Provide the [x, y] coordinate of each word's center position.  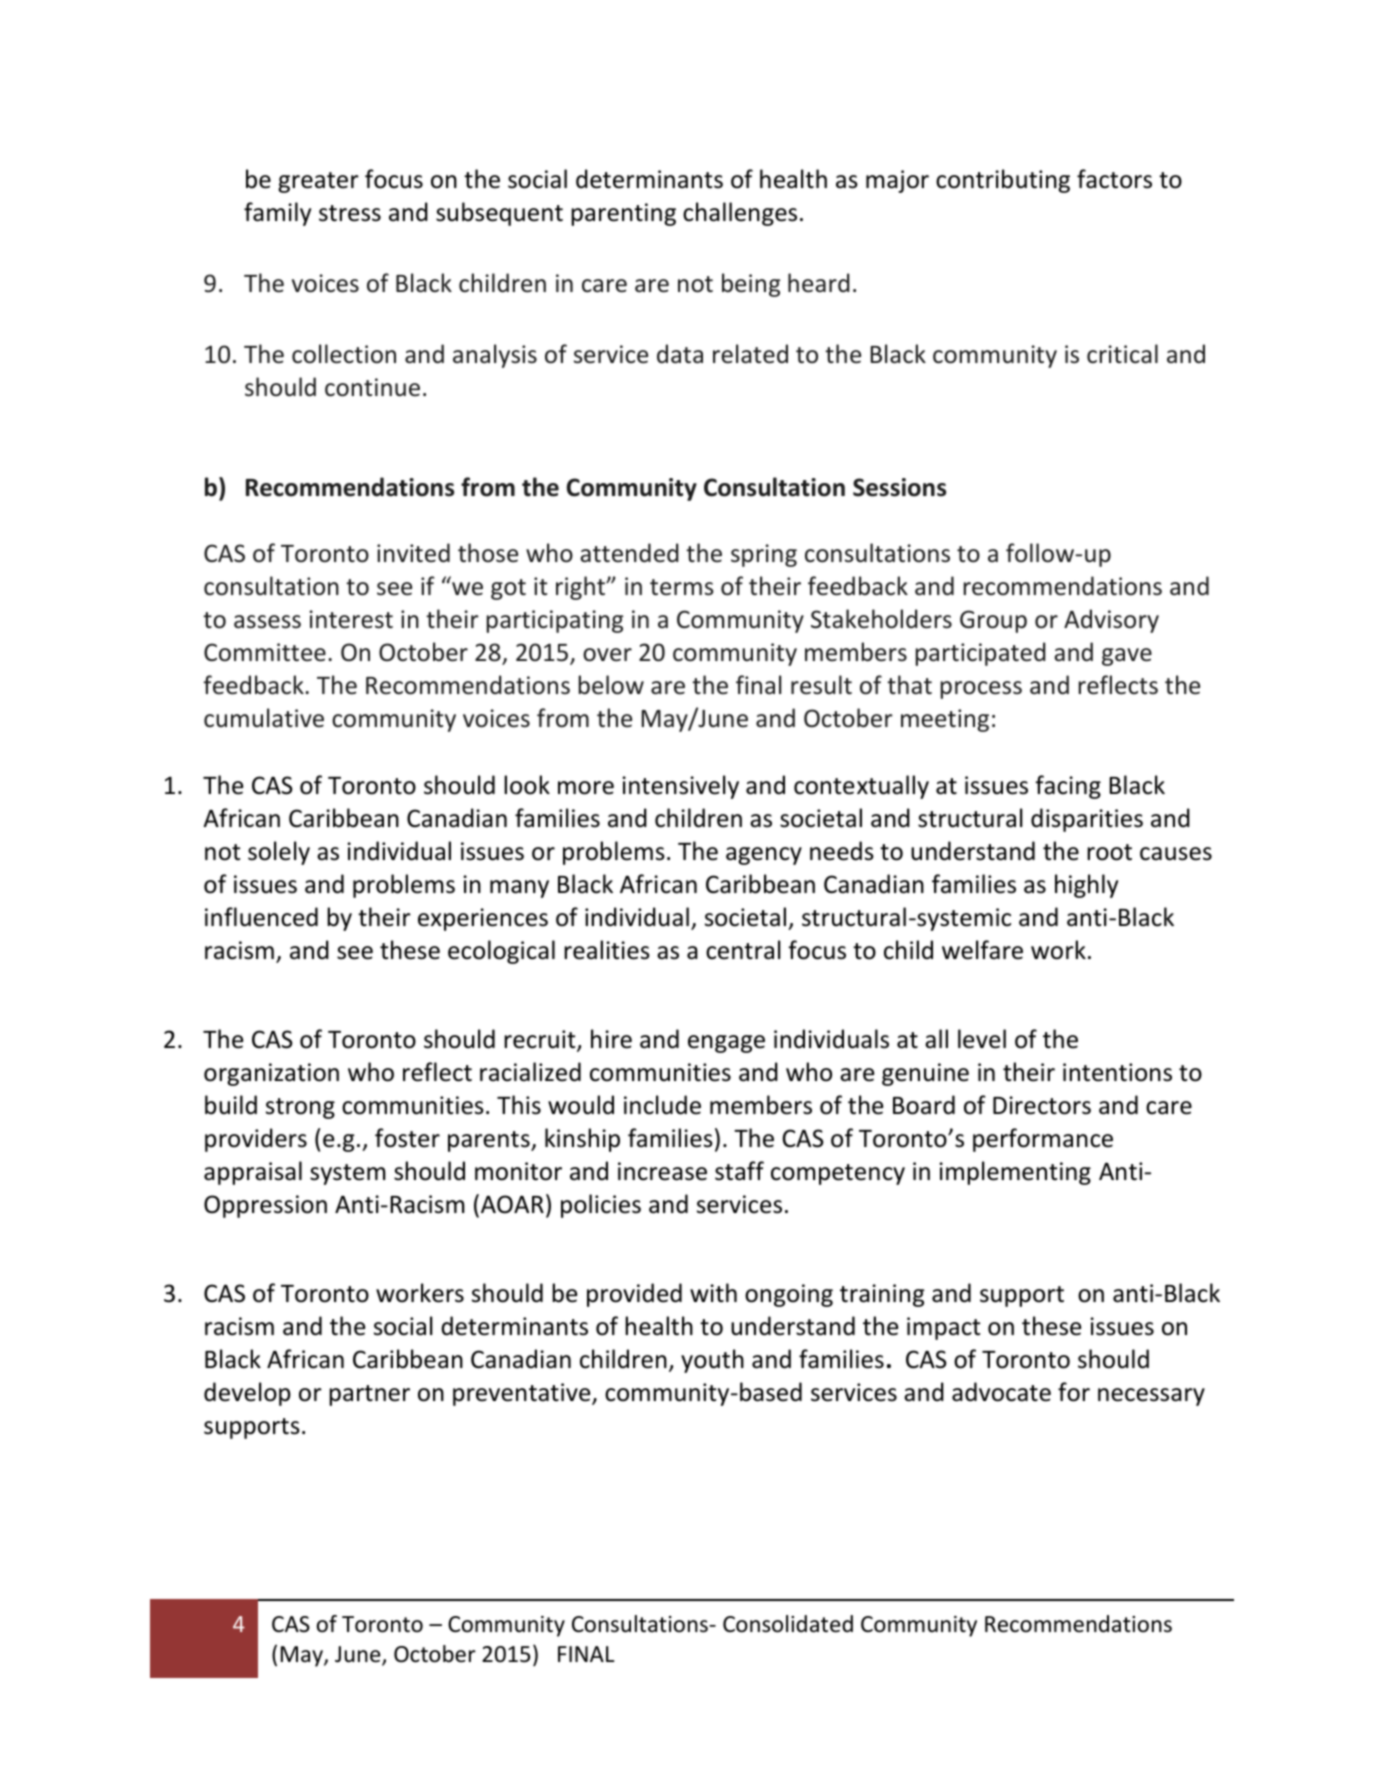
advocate [1001, 1392]
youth [712, 1361]
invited [413, 553]
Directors [1042, 1105]
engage [726, 1044]
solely [279, 853]
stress [350, 213]
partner [369, 1395]
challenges [740, 214]
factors [1114, 179]
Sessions [899, 487]
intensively [680, 787]
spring [764, 555]
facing [1068, 787]
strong [300, 1108]
